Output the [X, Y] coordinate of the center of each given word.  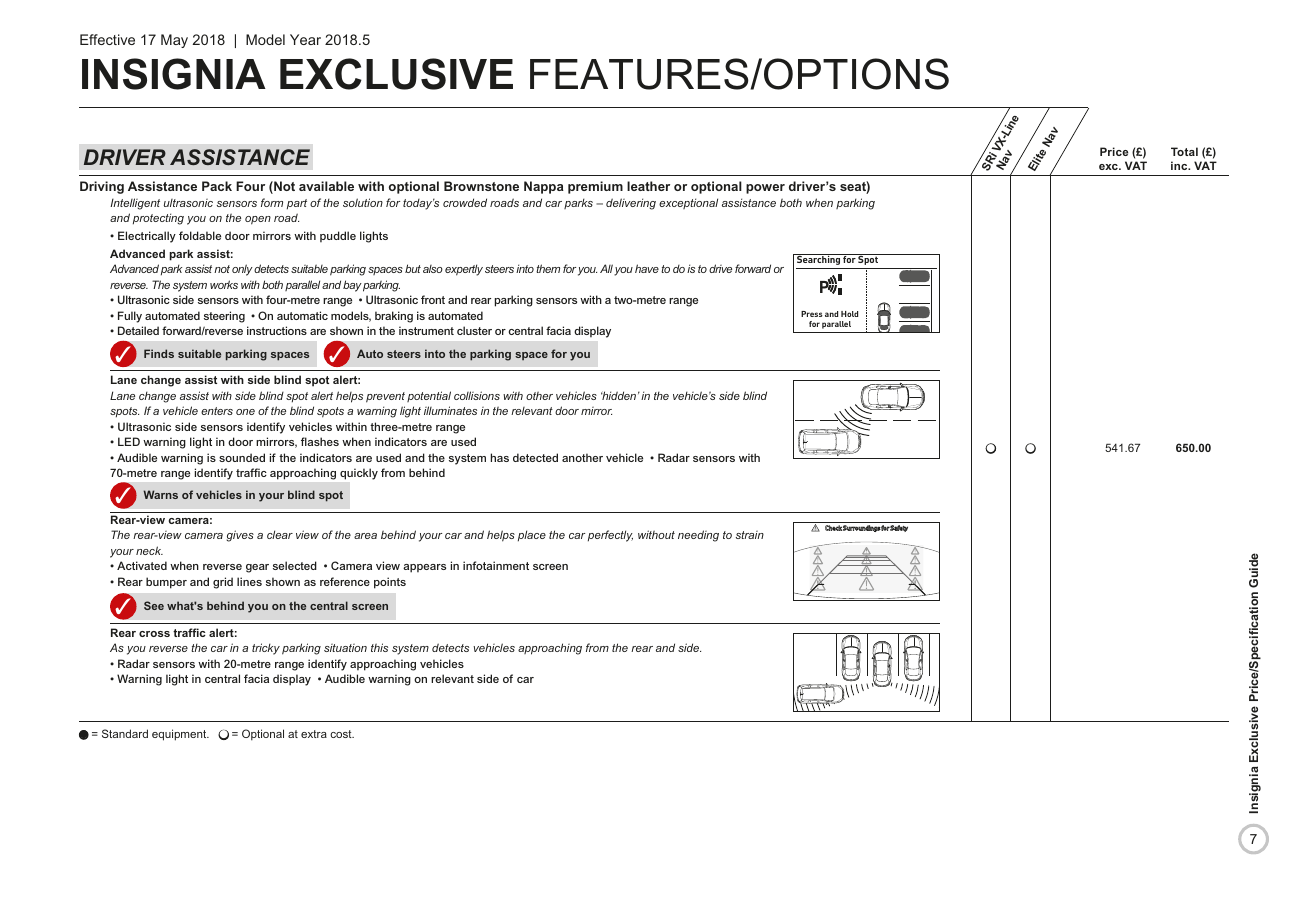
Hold [849, 314]
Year [305, 39]
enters [217, 411]
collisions [477, 395]
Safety [898, 528]
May [174, 41]
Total [1184, 151]
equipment [180, 735]
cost [342, 734]
